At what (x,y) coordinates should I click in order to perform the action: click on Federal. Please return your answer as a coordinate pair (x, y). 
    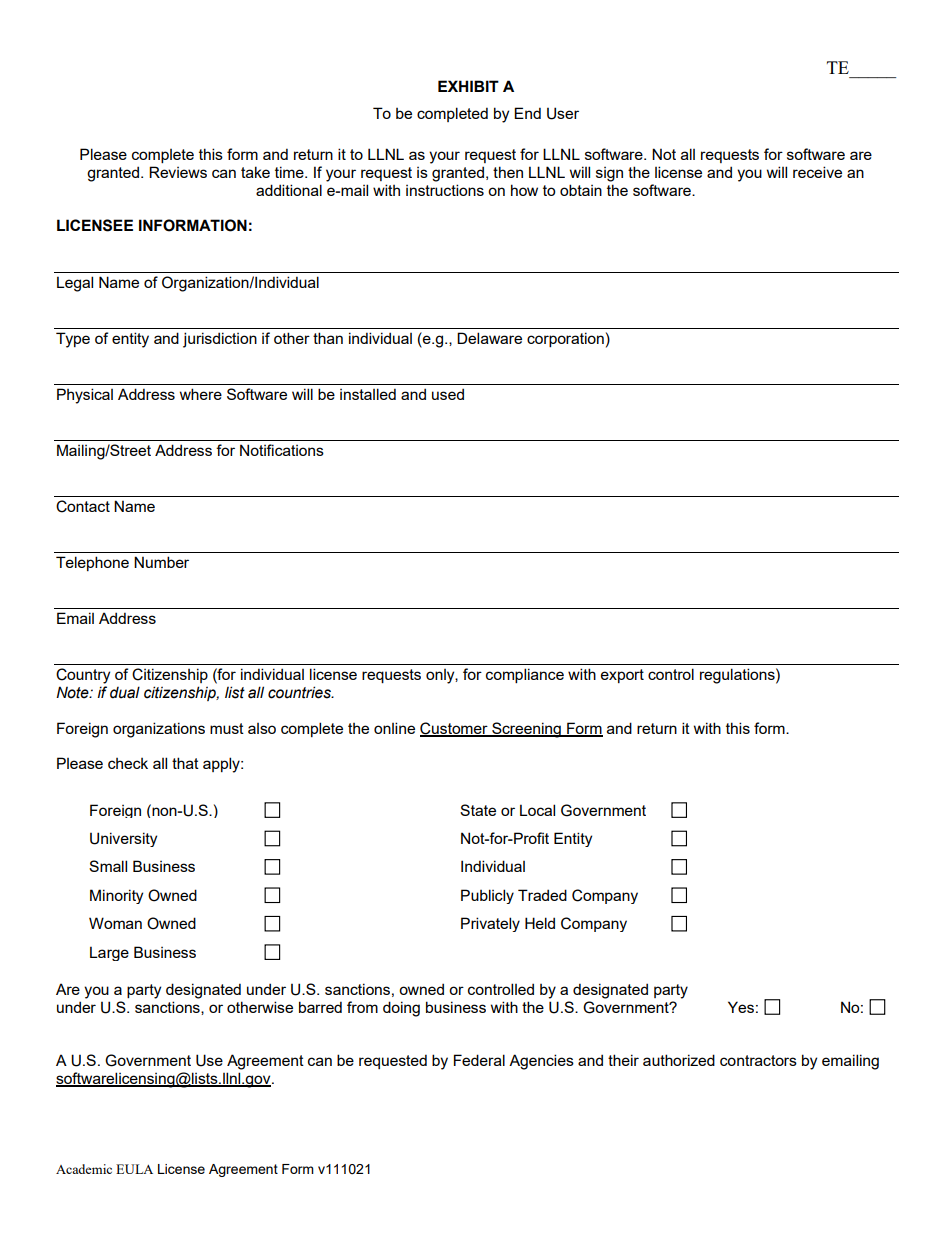
    Looking at the image, I should click on (479, 1060).
